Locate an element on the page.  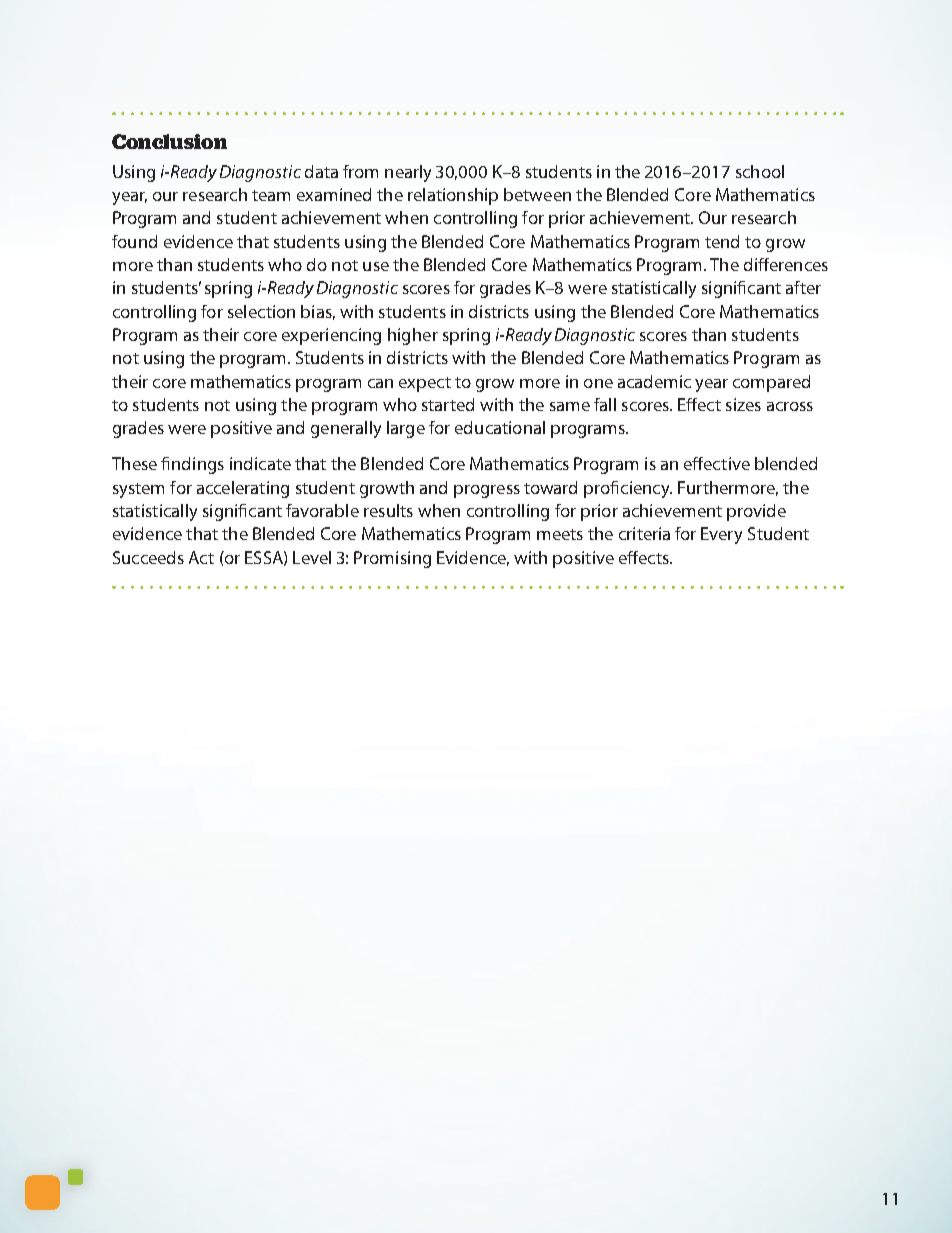
nearly is located at coordinates (408, 173).
